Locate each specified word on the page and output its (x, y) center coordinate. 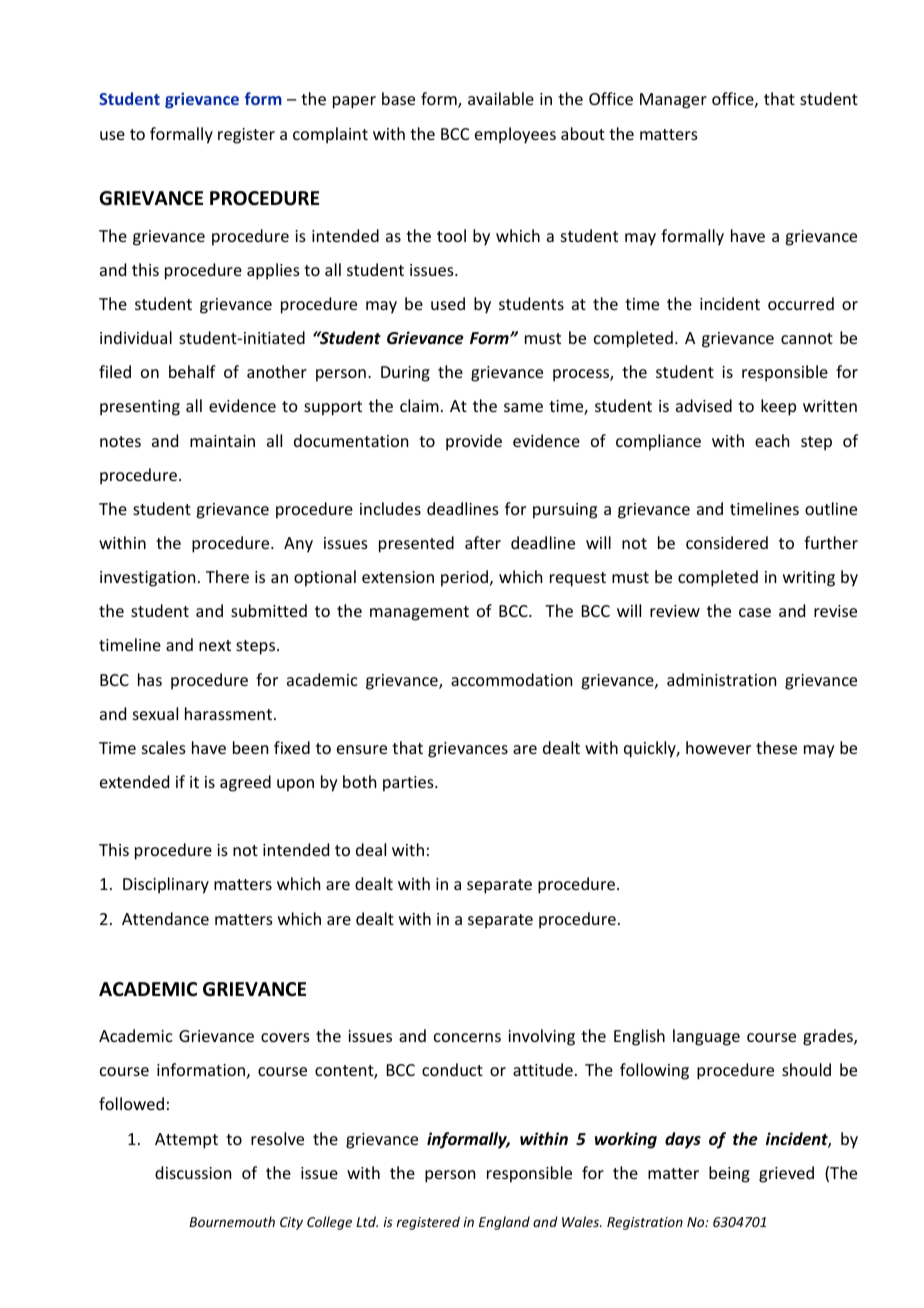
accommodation (511, 679)
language (706, 1037)
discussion (193, 1172)
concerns (467, 1037)
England (504, 1223)
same (523, 407)
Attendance (165, 918)
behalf (192, 371)
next (215, 645)
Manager (673, 101)
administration (721, 679)
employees (515, 135)
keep (778, 407)
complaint (330, 135)
